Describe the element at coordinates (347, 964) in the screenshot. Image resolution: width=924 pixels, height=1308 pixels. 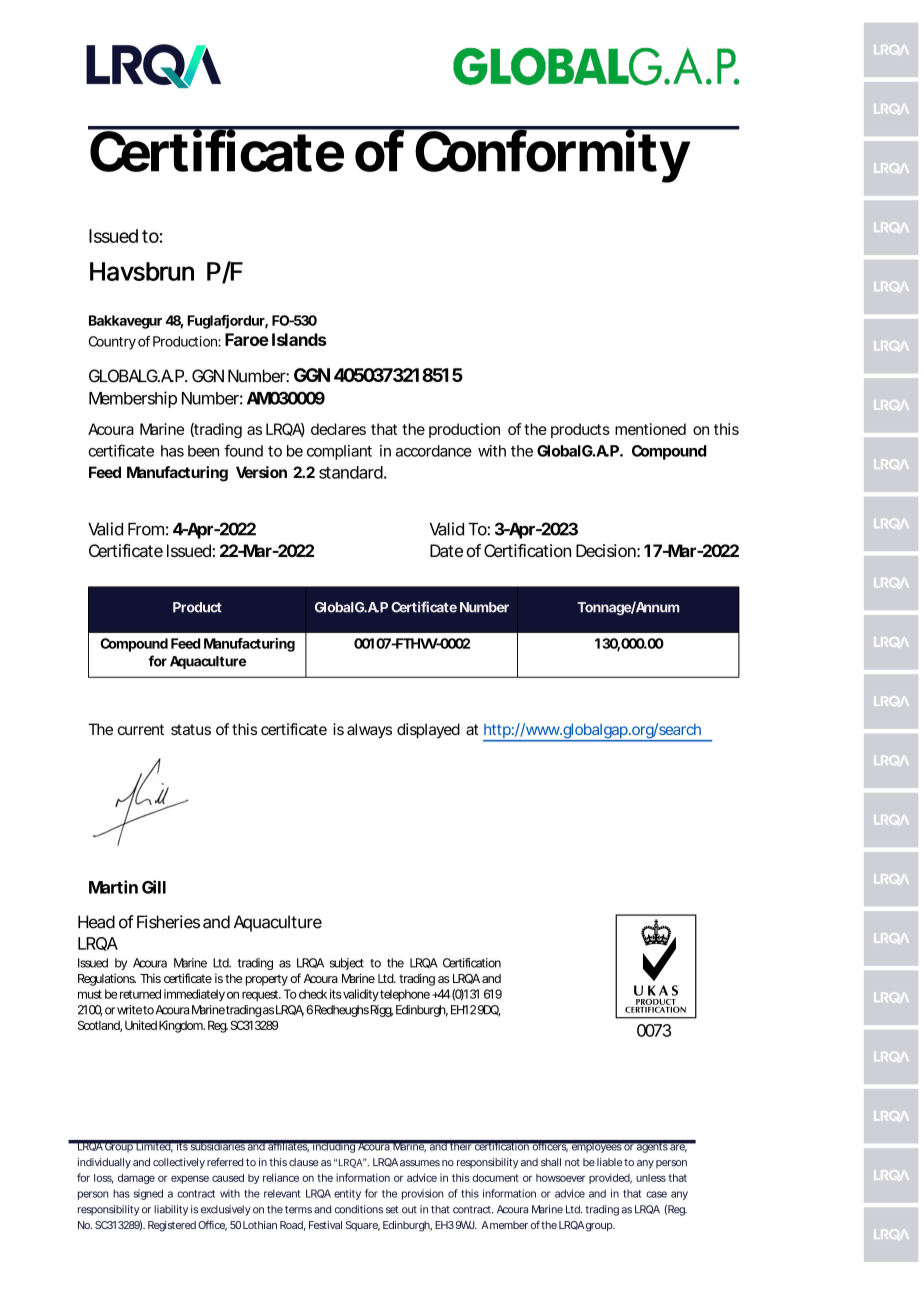
I see `subject` at that location.
